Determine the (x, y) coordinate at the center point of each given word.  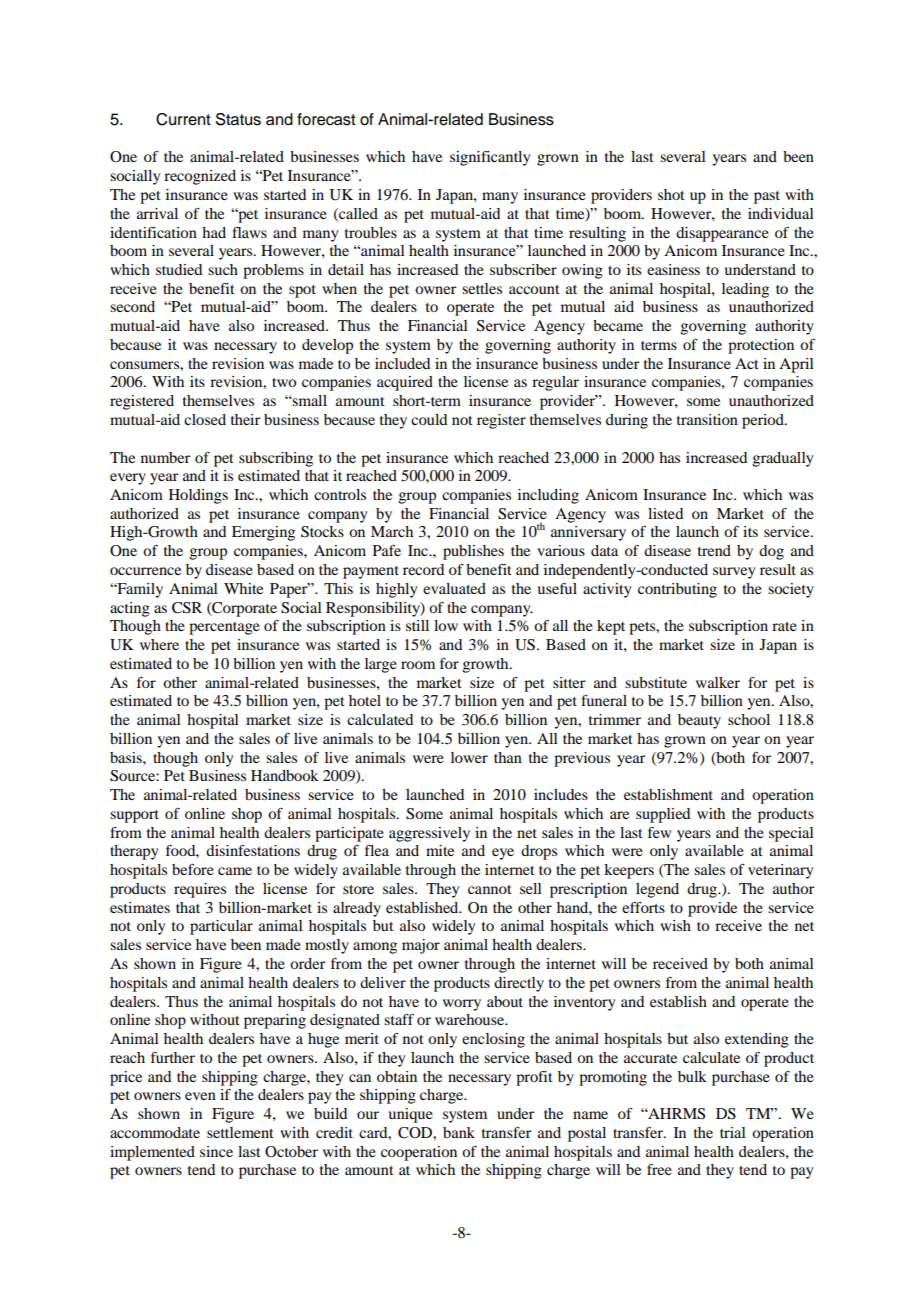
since (216, 1151)
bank (459, 1132)
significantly (490, 158)
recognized (200, 177)
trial (733, 1132)
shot (671, 194)
